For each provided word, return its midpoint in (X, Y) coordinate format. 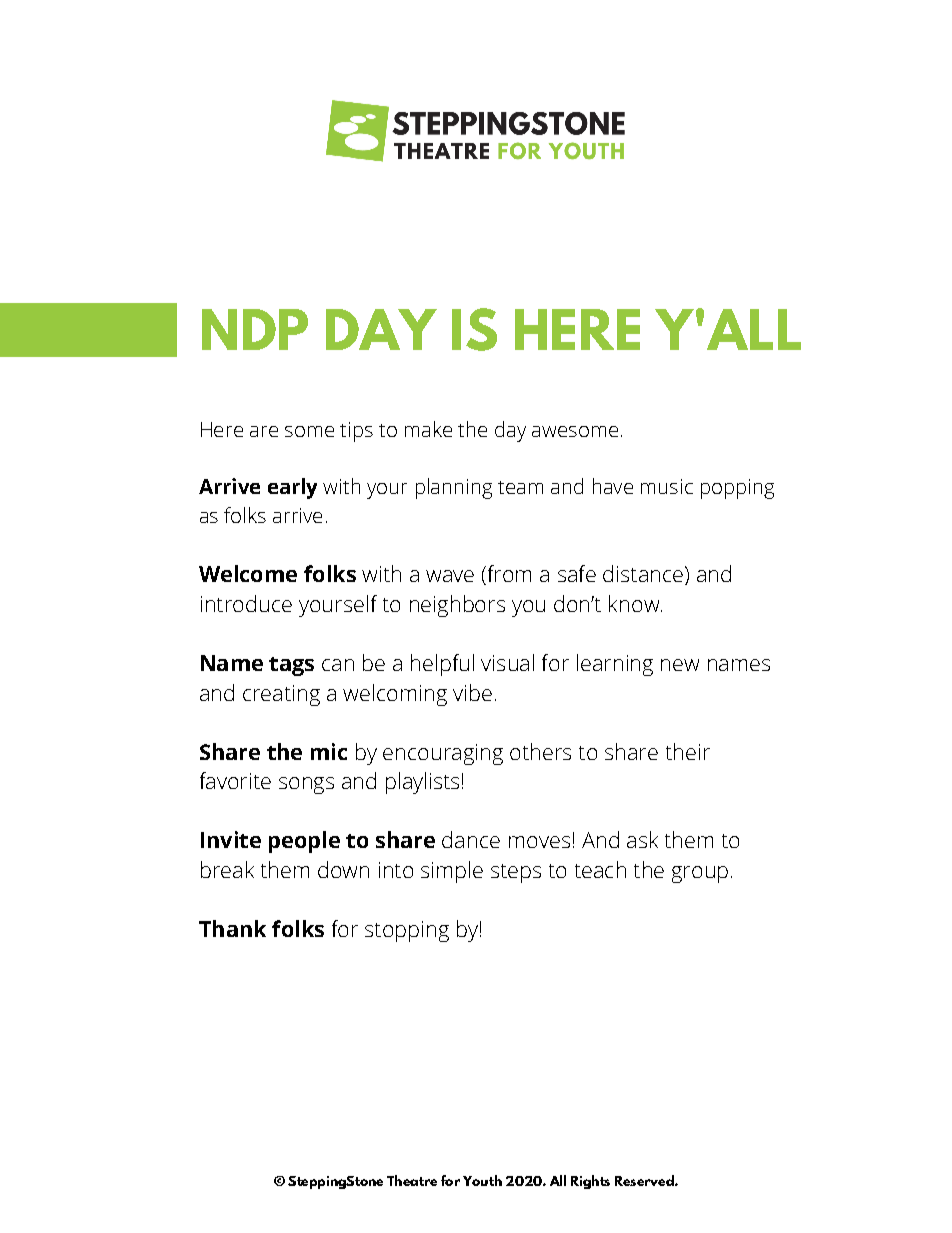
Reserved (645, 1180)
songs (306, 785)
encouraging (443, 754)
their (688, 751)
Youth (482, 1180)
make (428, 429)
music (667, 486)
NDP (255, 329)
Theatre (412, 1180)
